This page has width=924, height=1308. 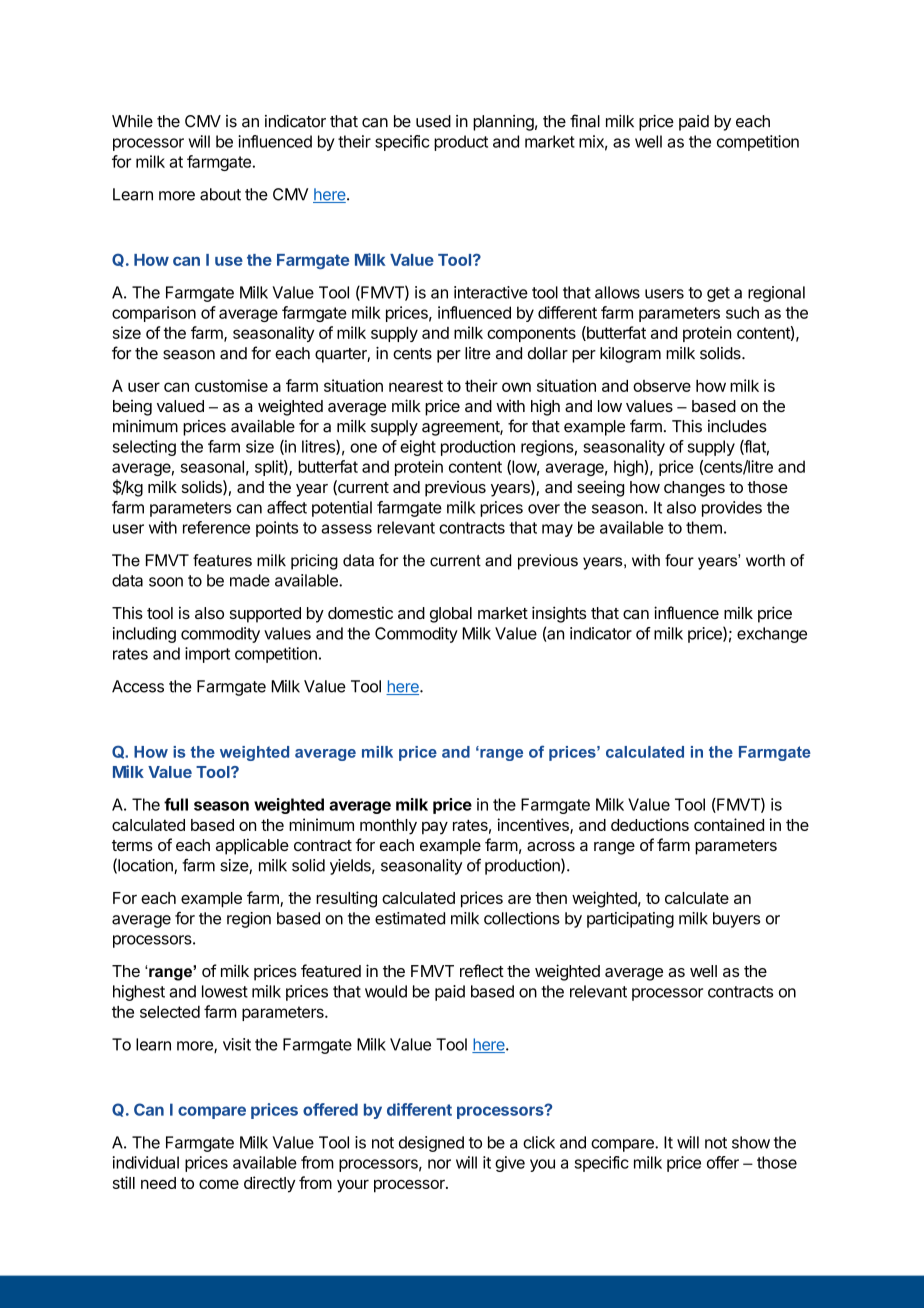 What do you see at coordinates (751, 1142) in the page?
I see `show` at bounding box center [751, 1142].
